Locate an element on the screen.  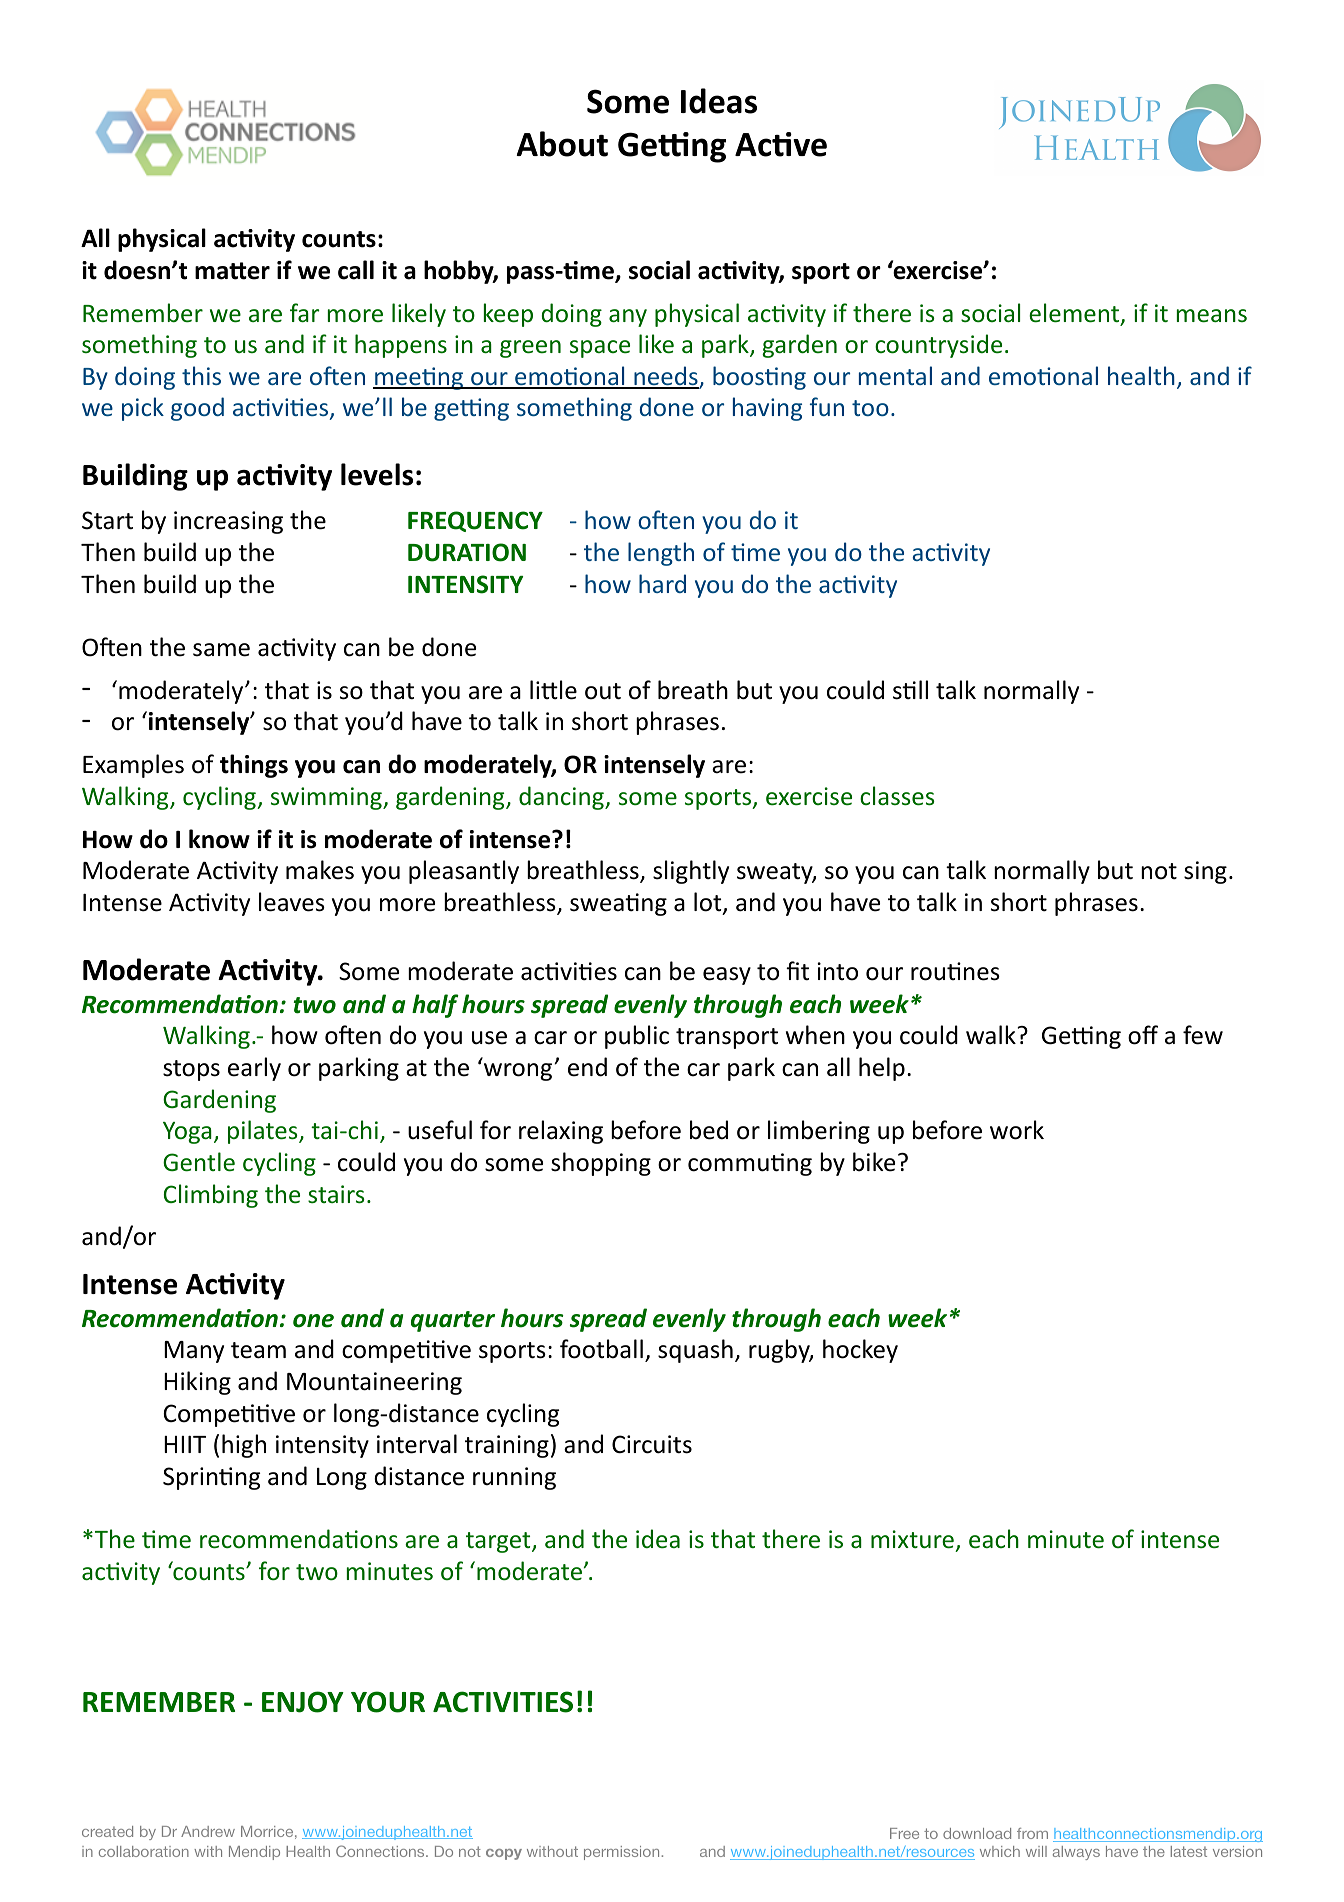
Andrew is located at coordinates (208, 1831).
